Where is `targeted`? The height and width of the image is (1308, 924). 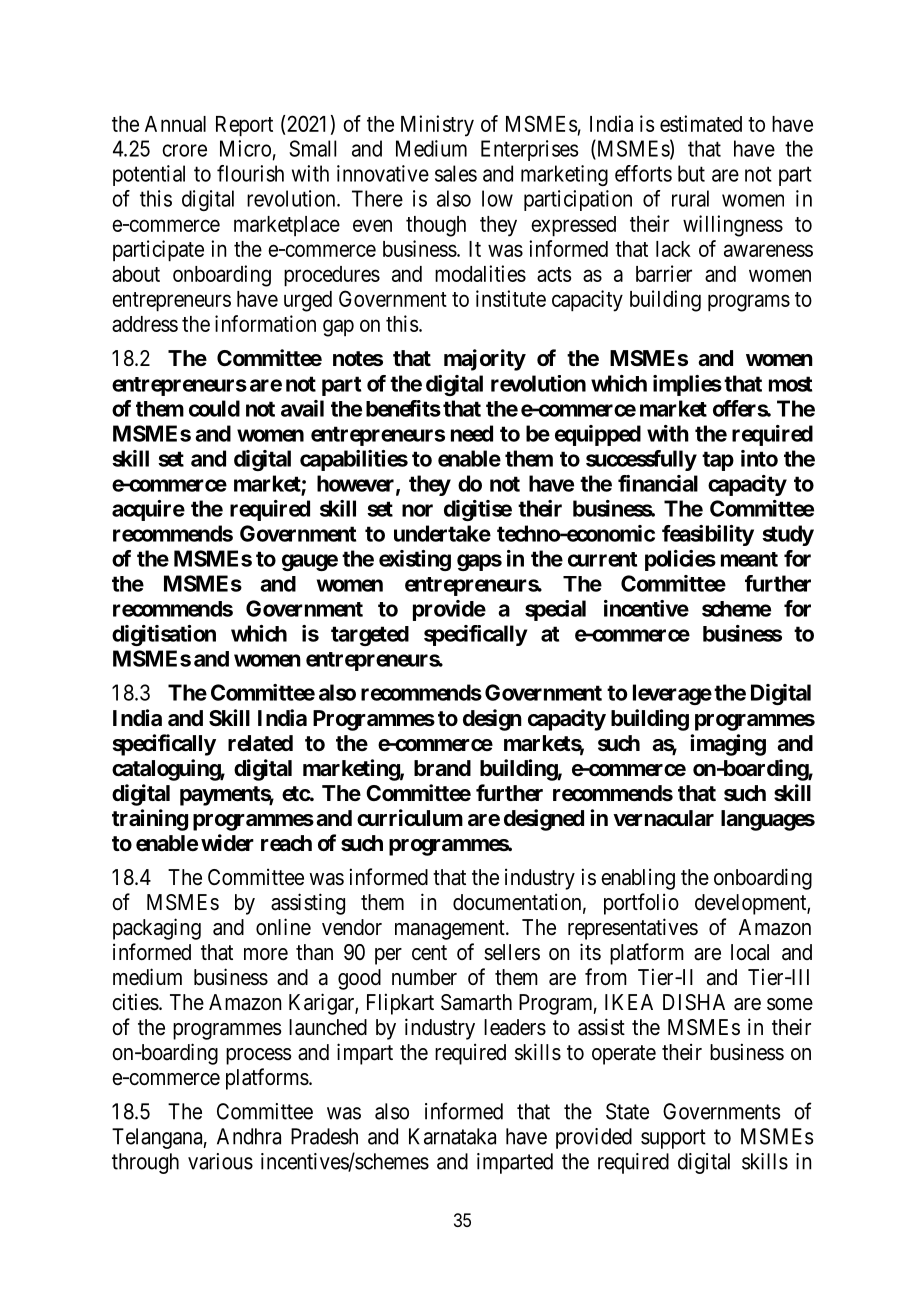 targeted is located at coordinates (370, 636).
